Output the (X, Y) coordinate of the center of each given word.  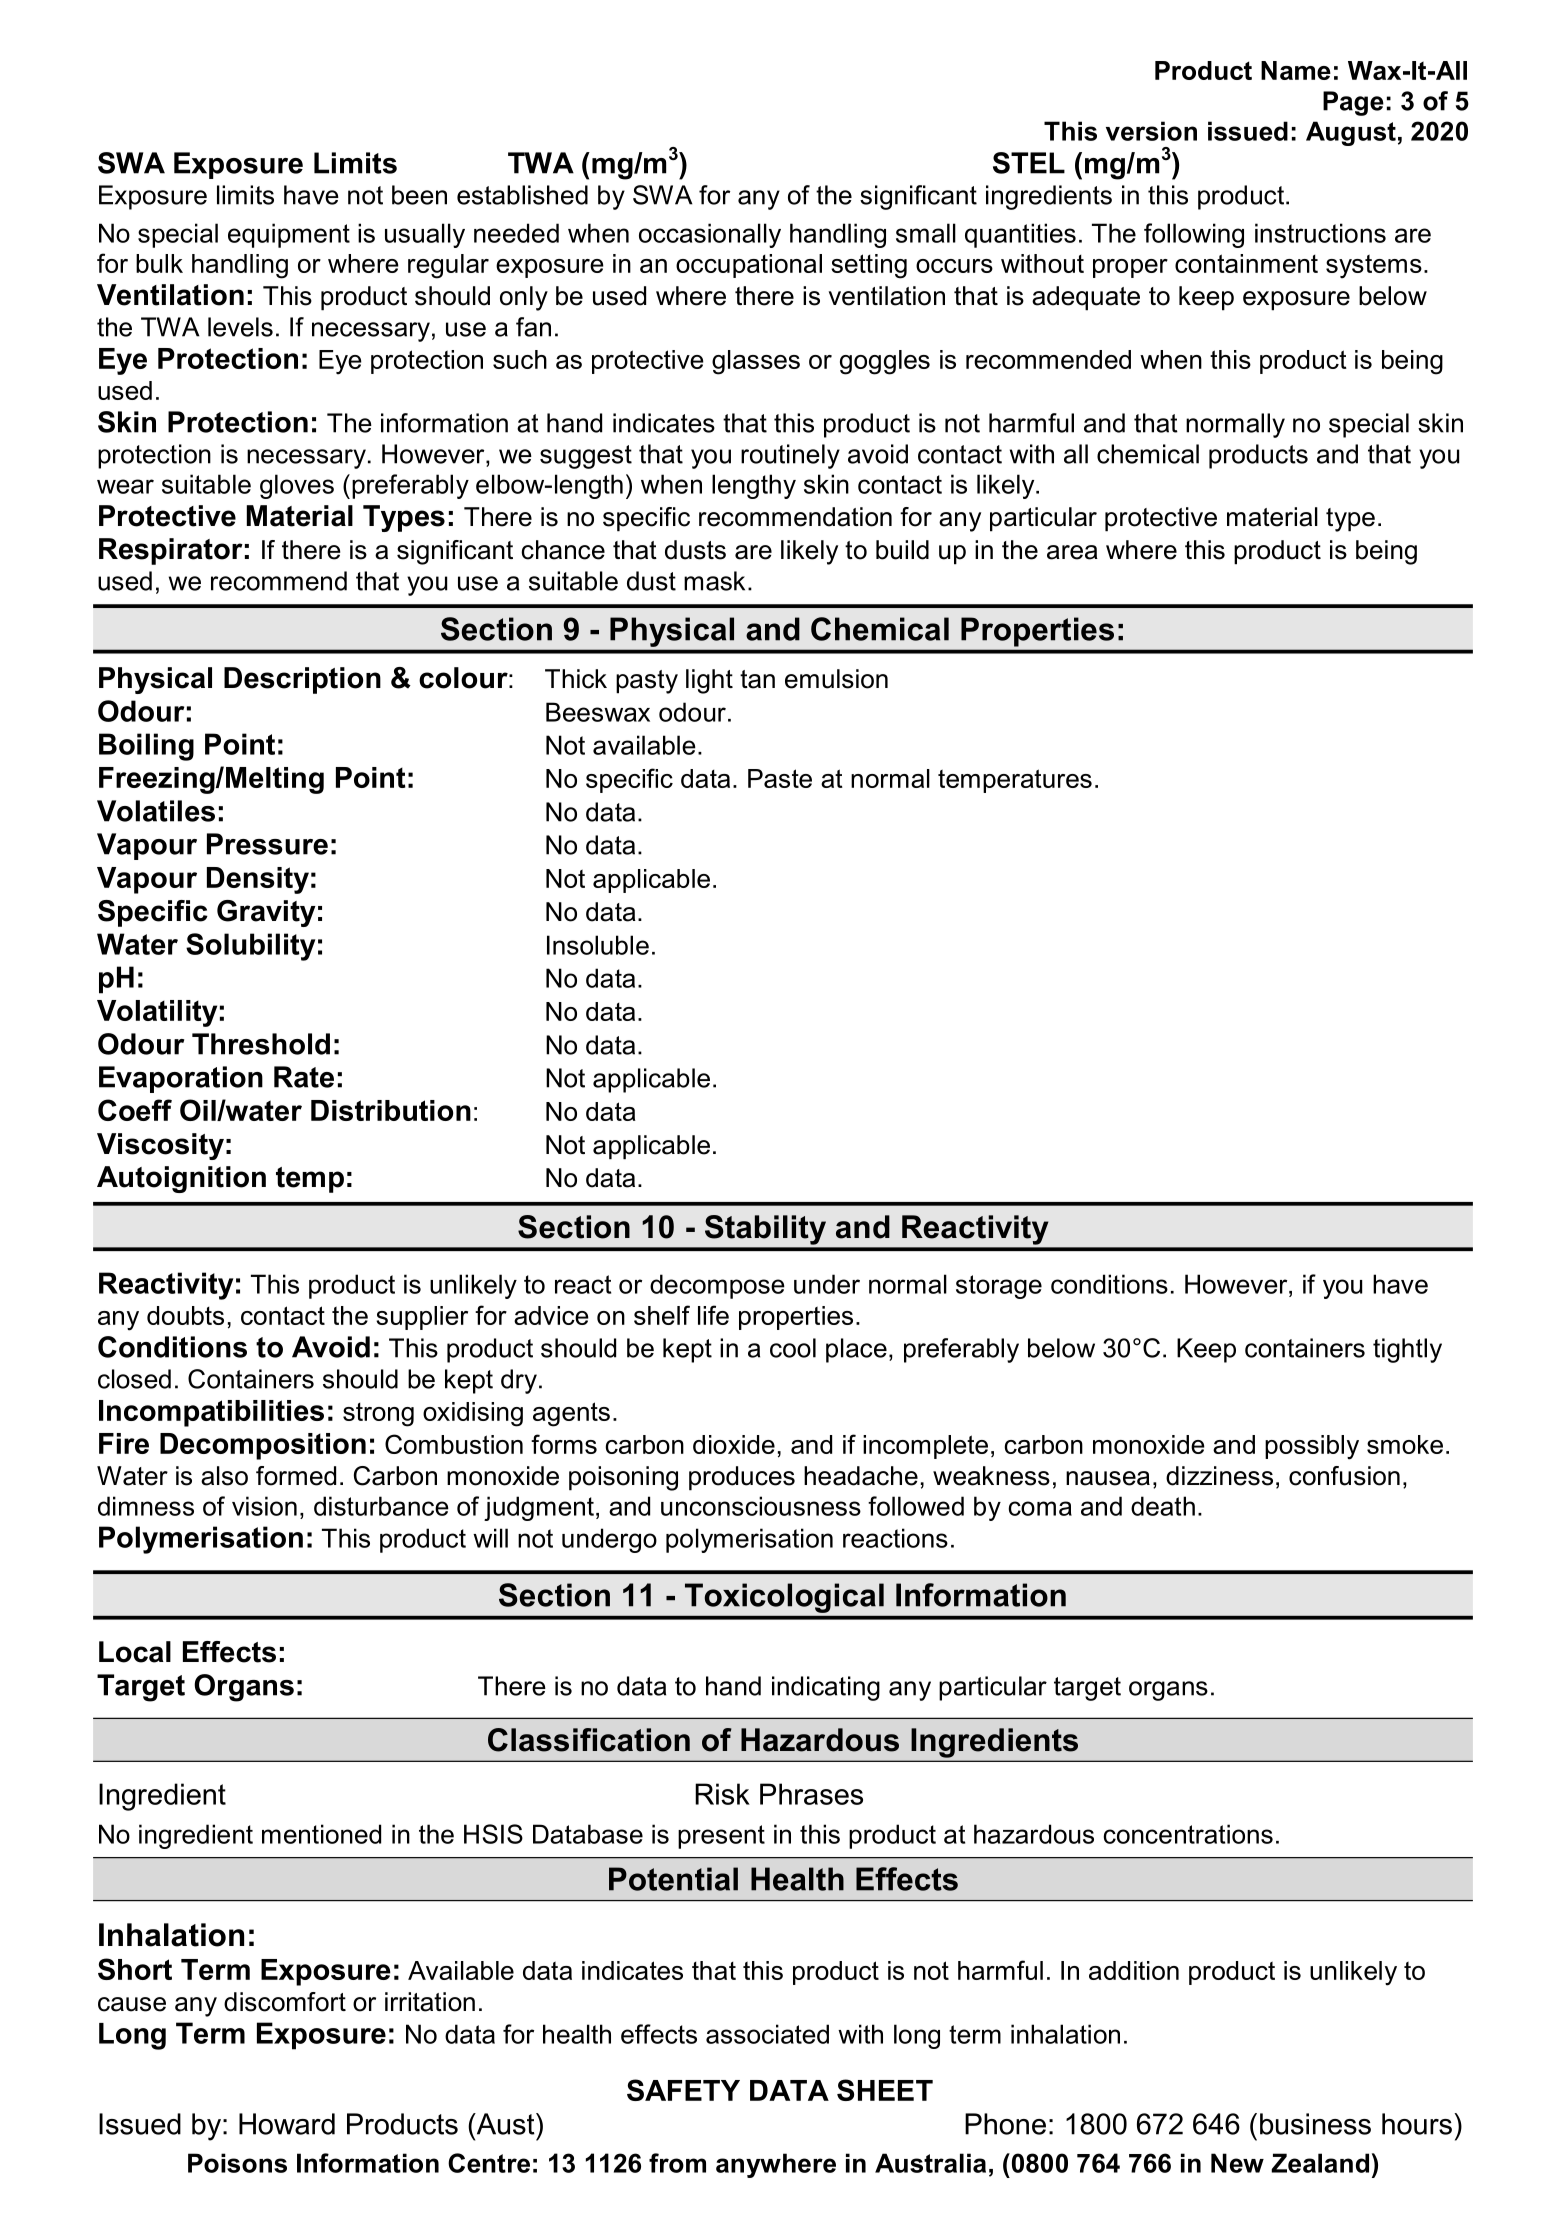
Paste (780, 778)
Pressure (267, 844)
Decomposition (263, 1446)
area (1072, 552)
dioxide (734, 1444)
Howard (287, 2124)
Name (1296, 70)
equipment (289, 235)
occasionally (710, 235)
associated (767, 2034)
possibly (1312, 1447)
